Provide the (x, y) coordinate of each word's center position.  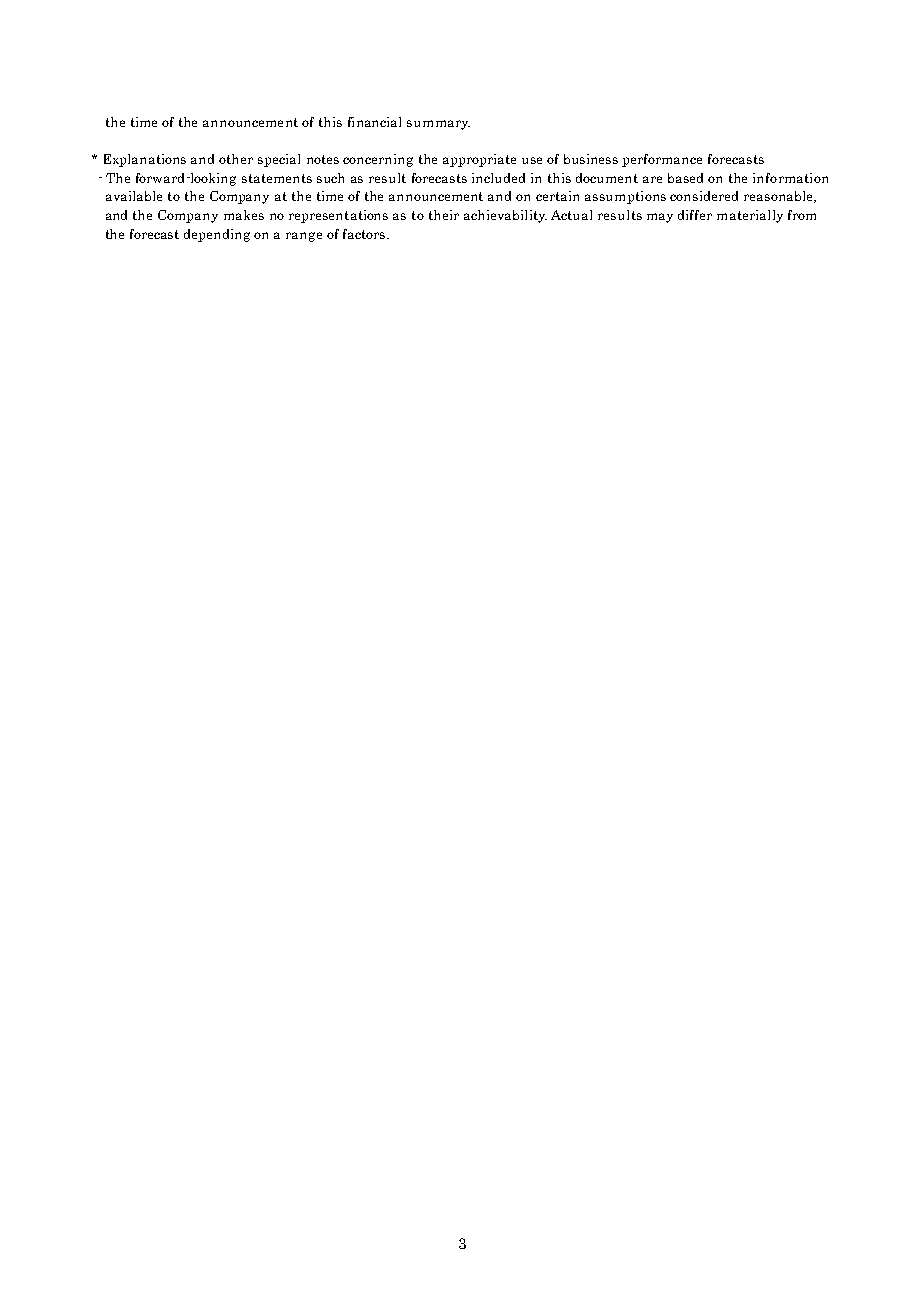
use (532, 160)
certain (557, 196)
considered (704, 196)
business (591, 159)
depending (217, 235)
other (236, 159)
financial (374, 122)
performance (662, 160)
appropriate (479, 160)
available (134, 196)
